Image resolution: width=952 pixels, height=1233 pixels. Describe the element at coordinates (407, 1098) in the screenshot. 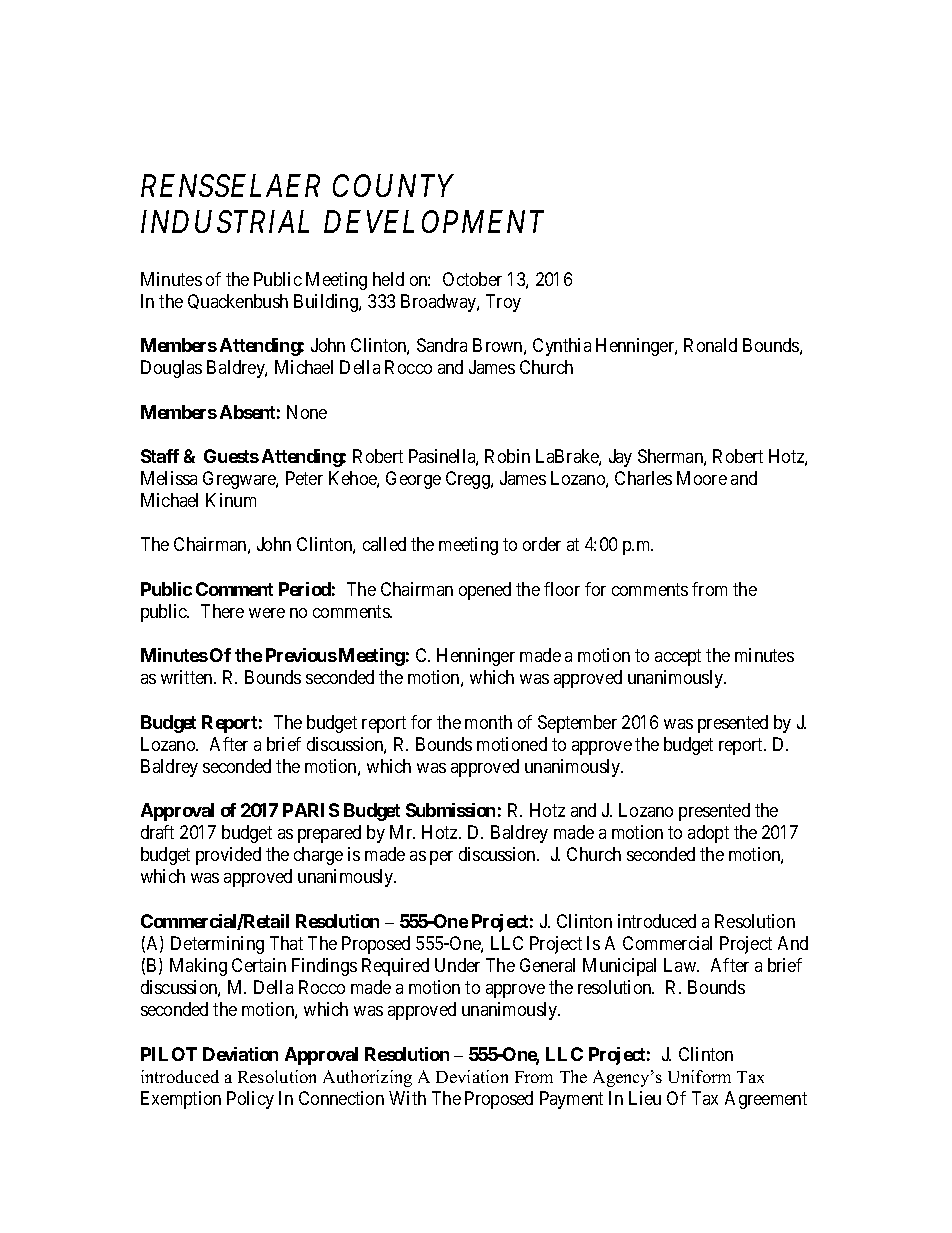

I see `With` at that location.
